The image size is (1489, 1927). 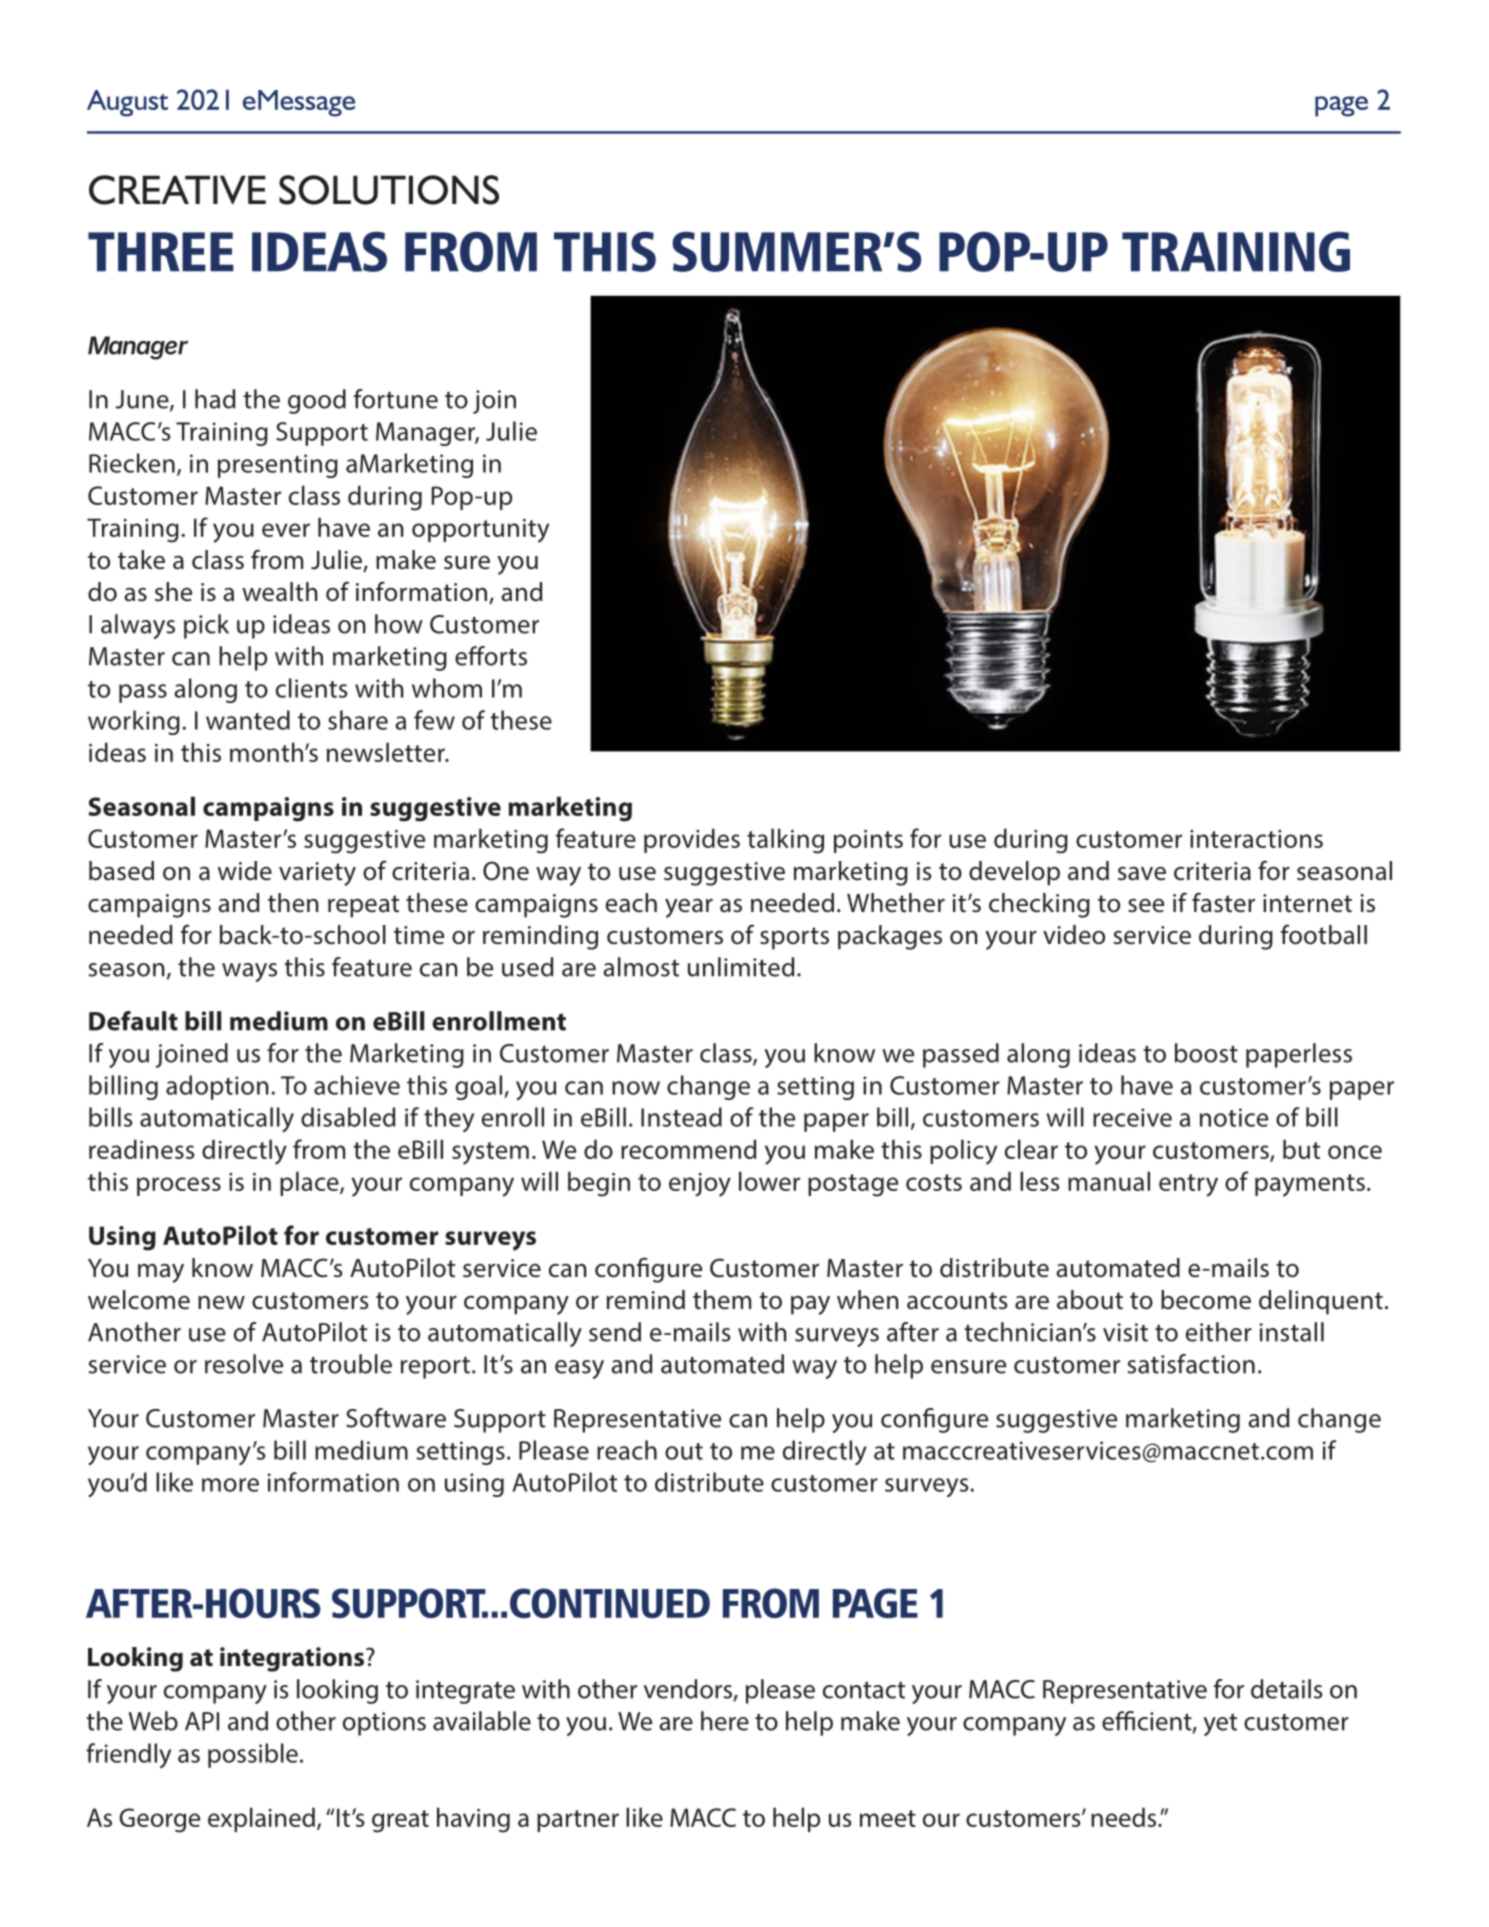 What do you see at coordinates (700, 1185) in the page?
I see `enjoy` at bounding box center [700, 1185].
